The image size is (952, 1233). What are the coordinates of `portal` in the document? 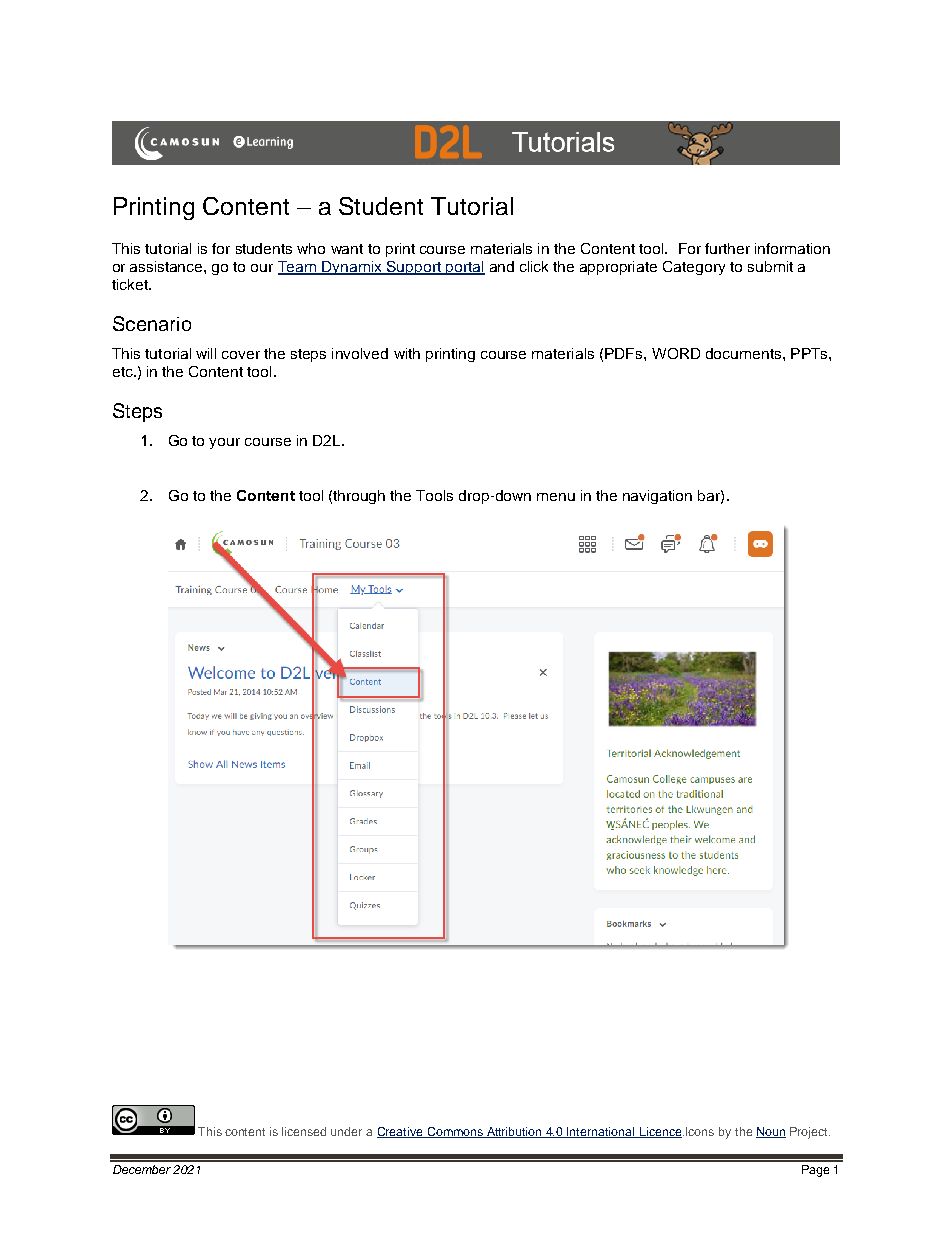 It's located at (464, 268).
